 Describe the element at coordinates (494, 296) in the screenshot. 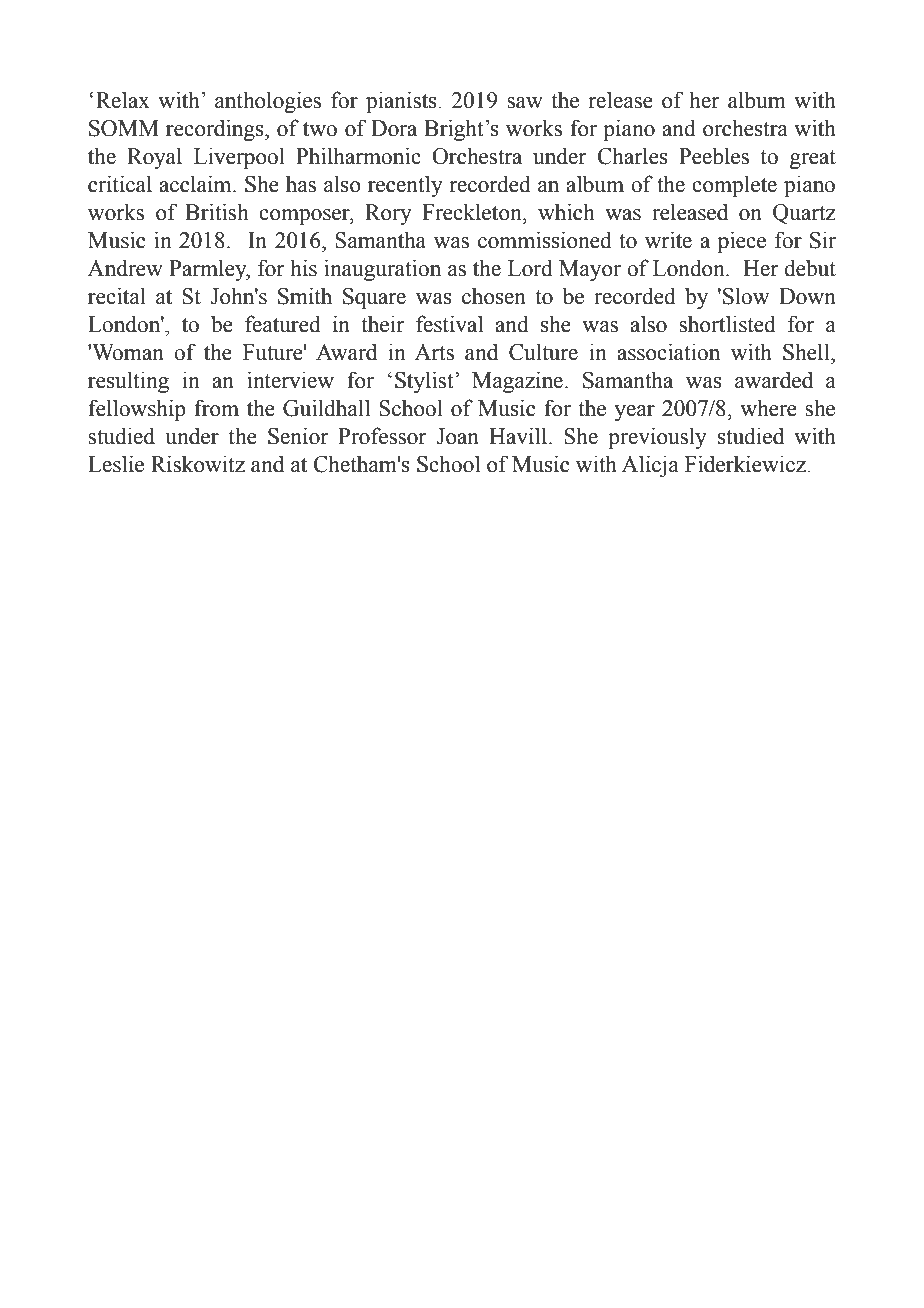

I see `chosen` at that location.
